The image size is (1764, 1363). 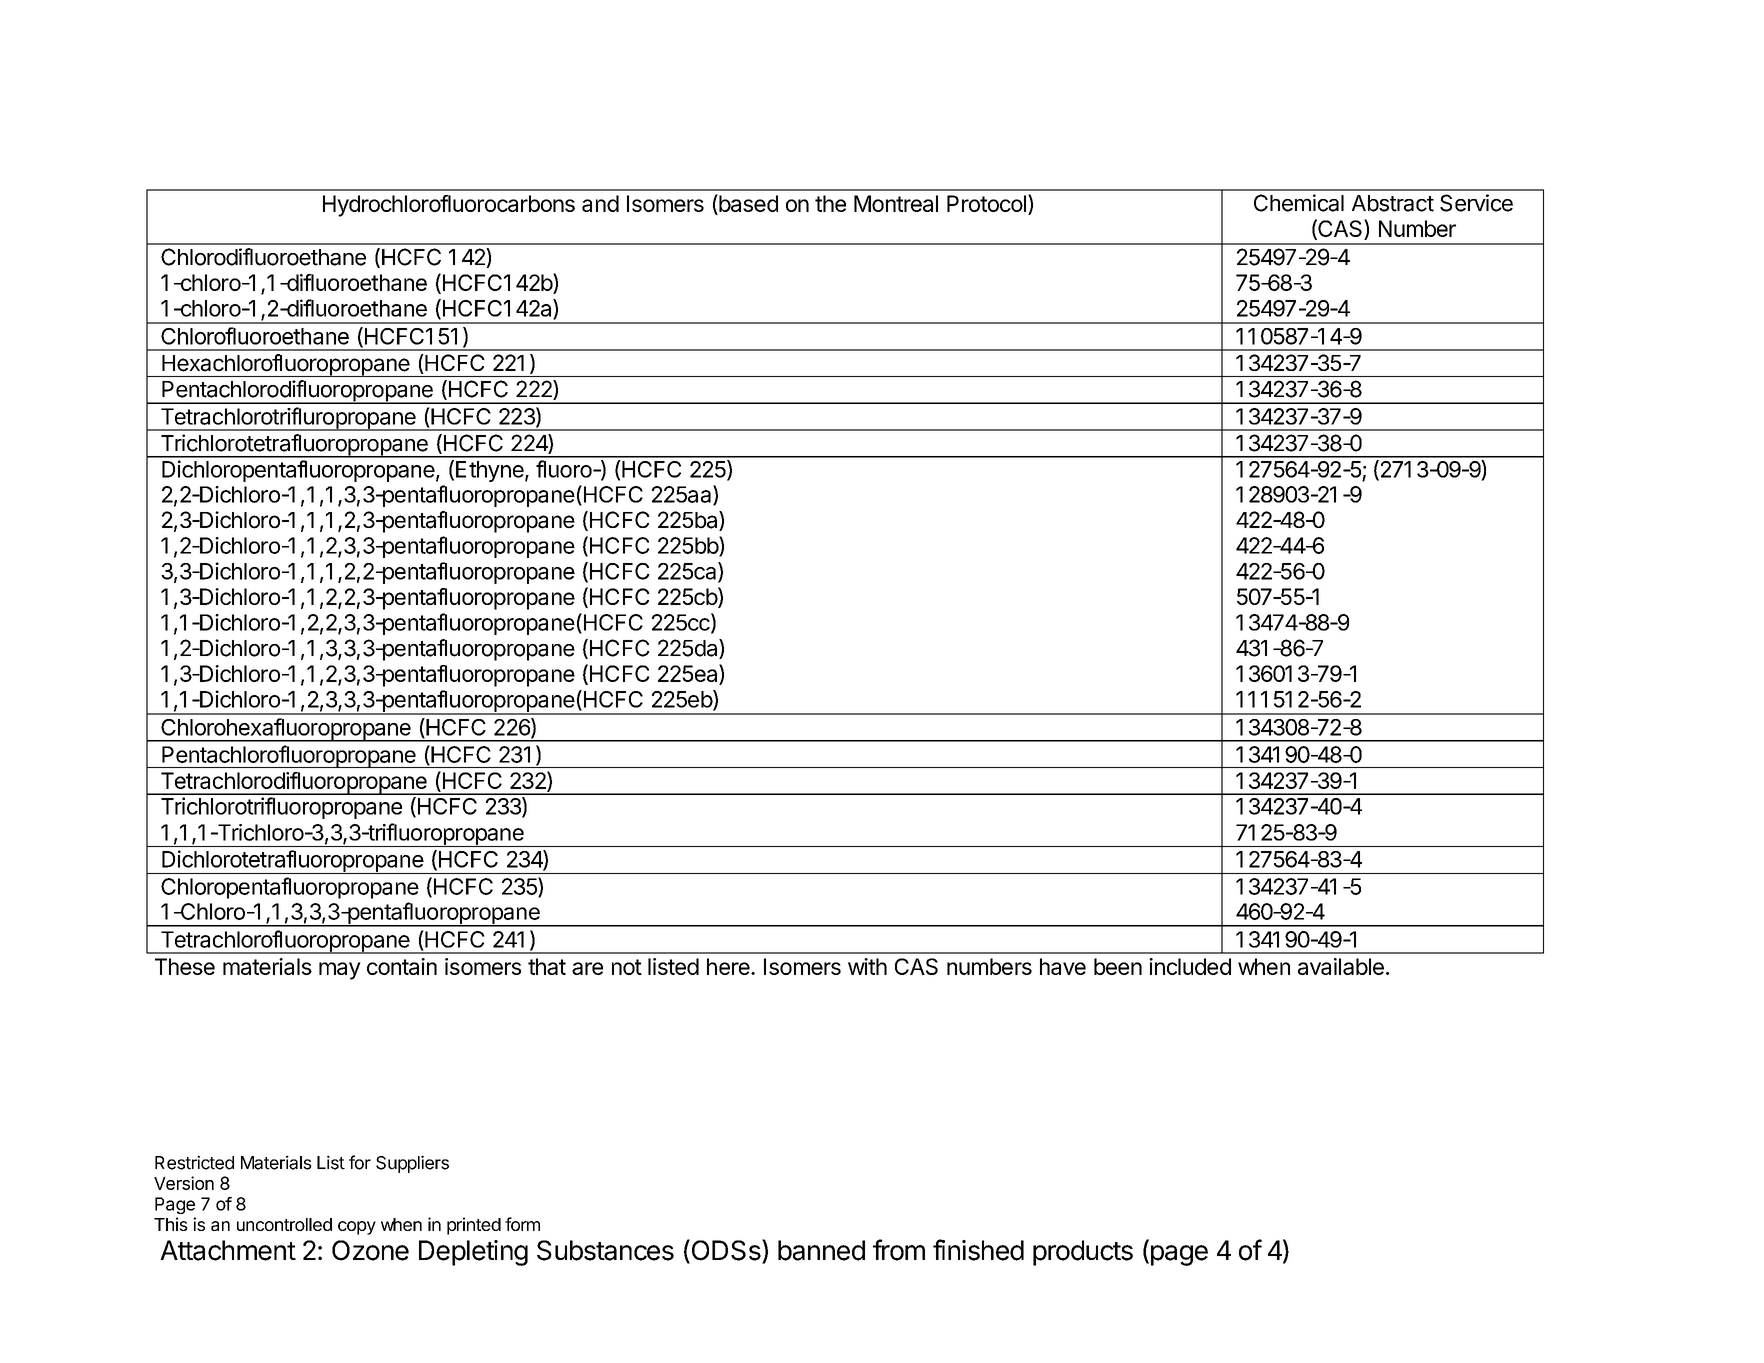 What do you see at coordinates (1341, 966) in the screenshot?
I see `available` at bounding box center [1341, 966].
